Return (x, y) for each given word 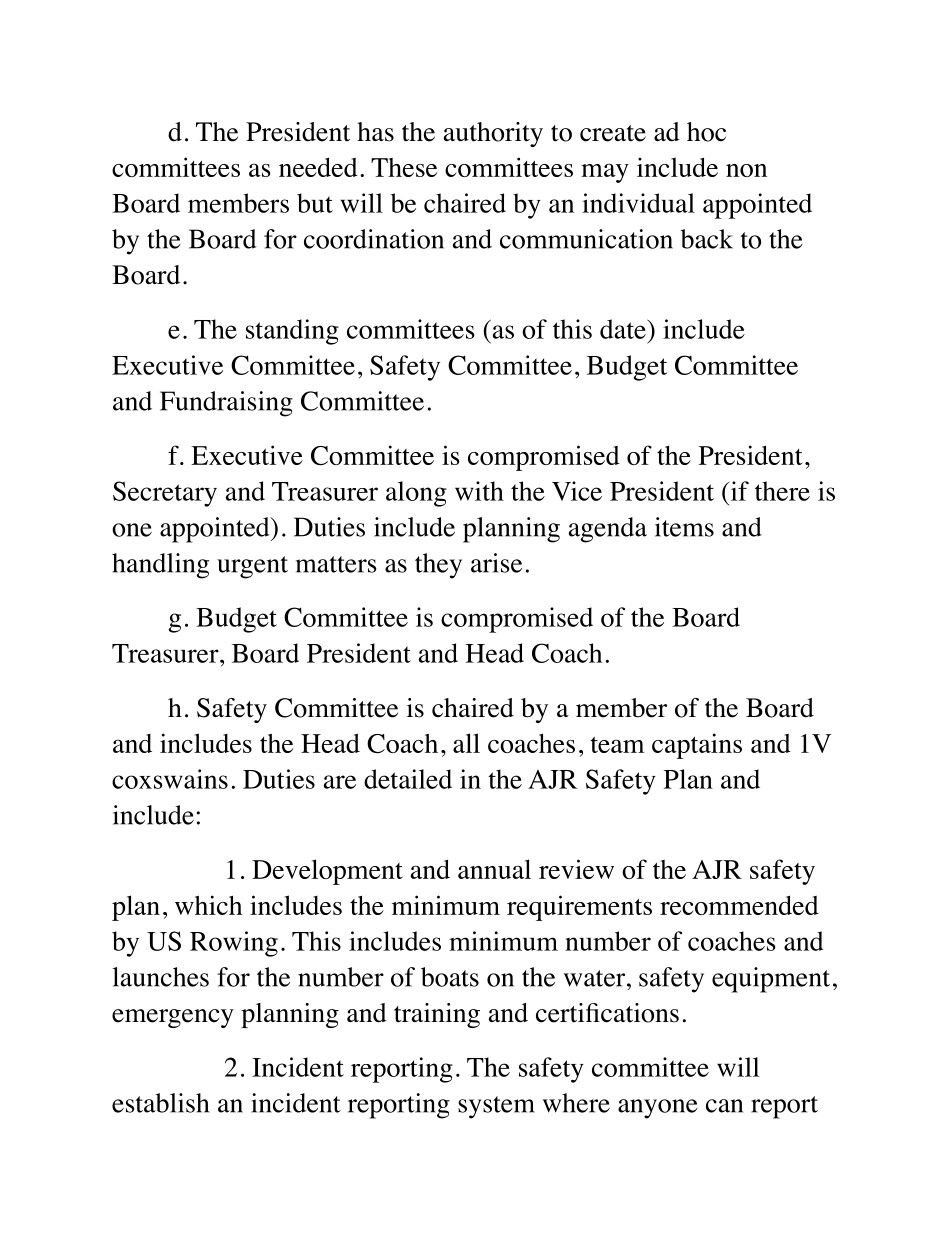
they (438, 566)
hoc (706, 132)
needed (318, 167)
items (684, 527)
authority (493, 134)
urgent (252, 567)
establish (160, 1103)
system (496, 1107)
